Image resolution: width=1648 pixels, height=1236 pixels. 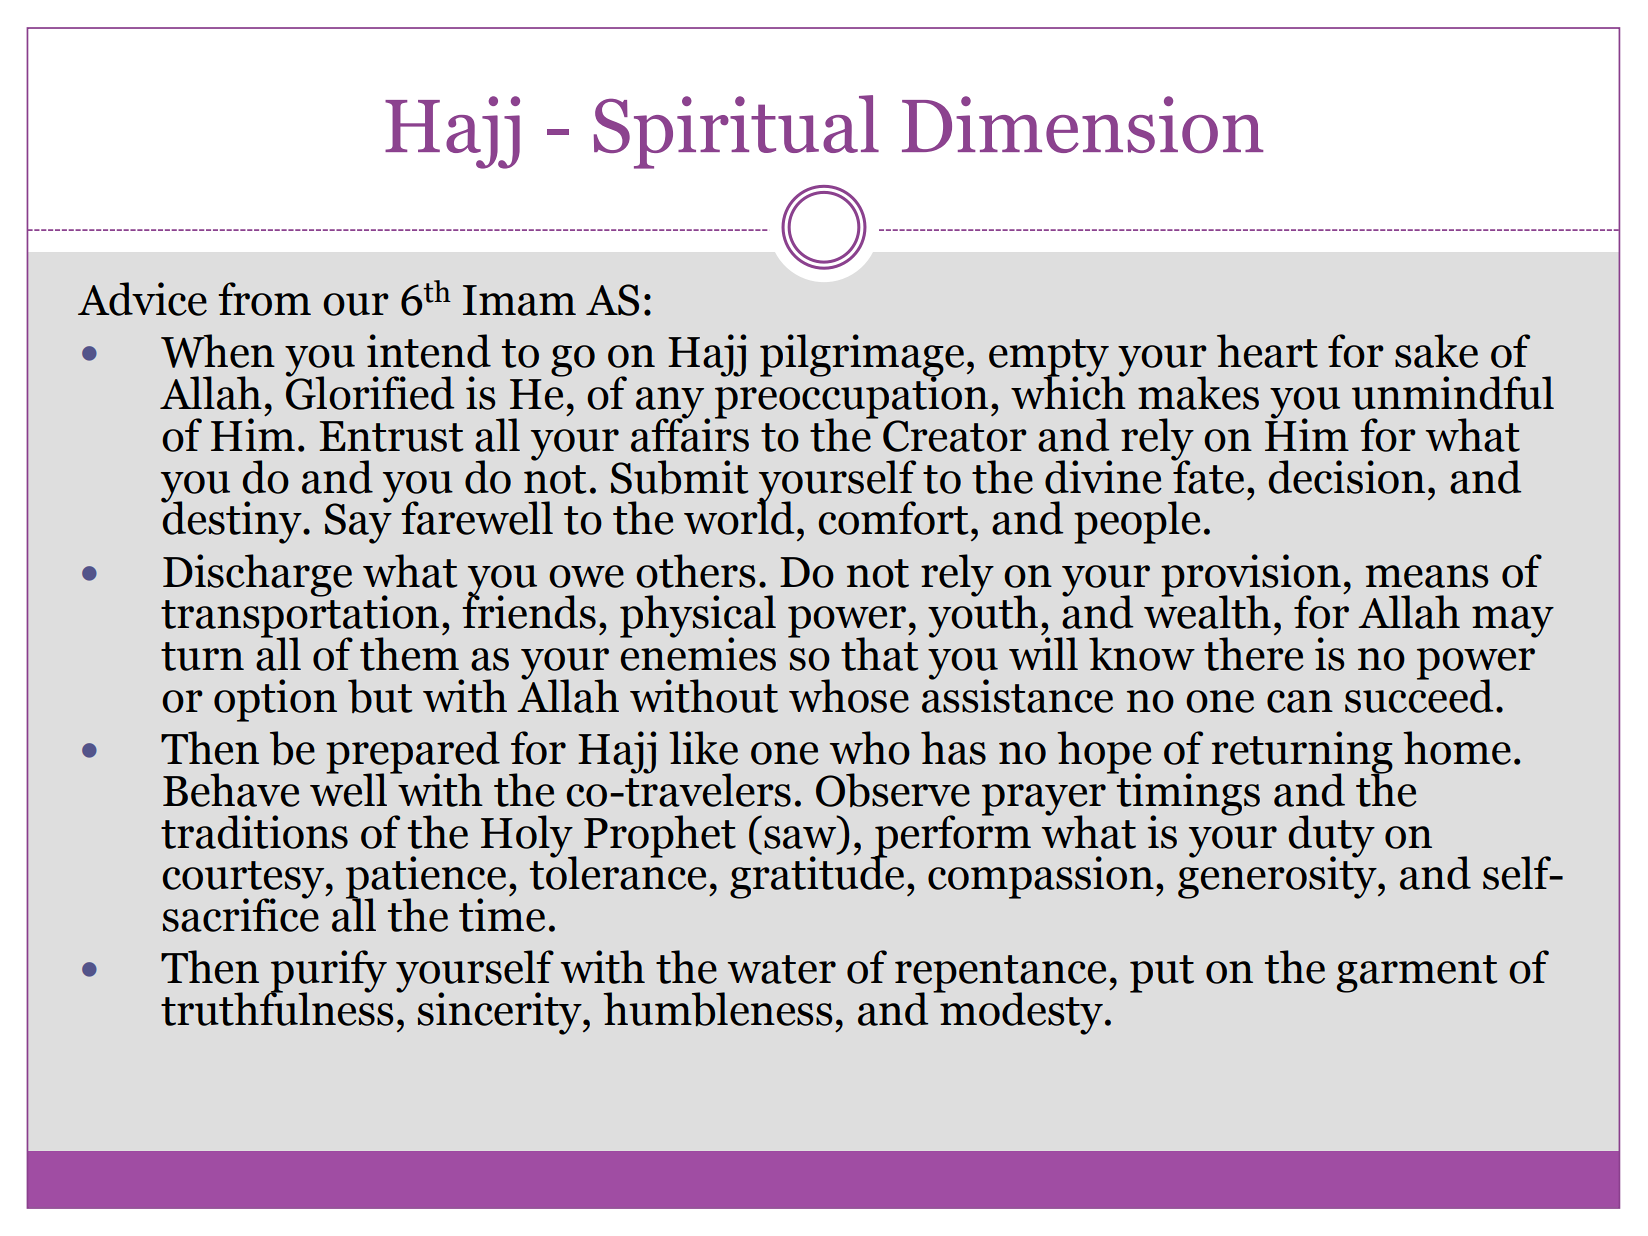 What do you see at coordinates (782, 969) in the document?
I see `water` at bounding box center [782, 969].
